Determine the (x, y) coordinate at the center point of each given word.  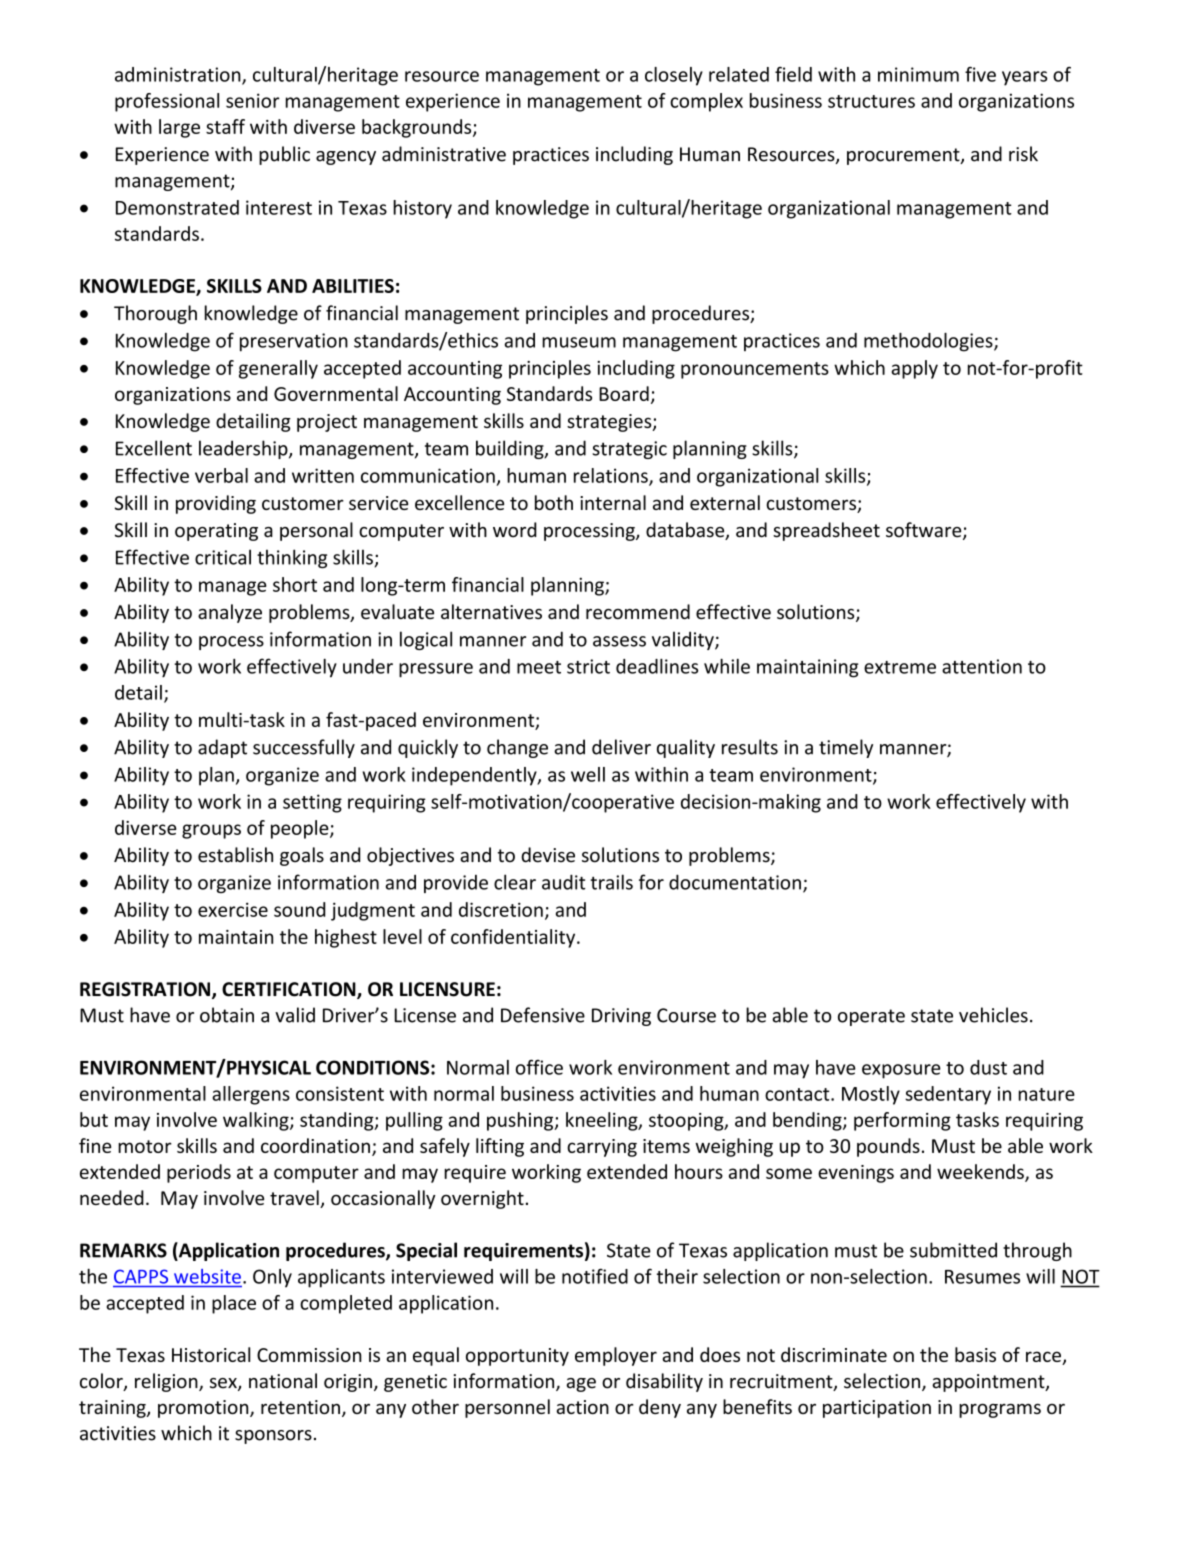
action (583, 1407)
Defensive (543, 1015)
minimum (918, 74)
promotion (204, 1409)
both (554, 502)
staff (225, 126)
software (925, 531)
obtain (227, 1015)
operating (216, 532)
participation (877, 1409)
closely (674, 76)
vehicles (993, 1015)
